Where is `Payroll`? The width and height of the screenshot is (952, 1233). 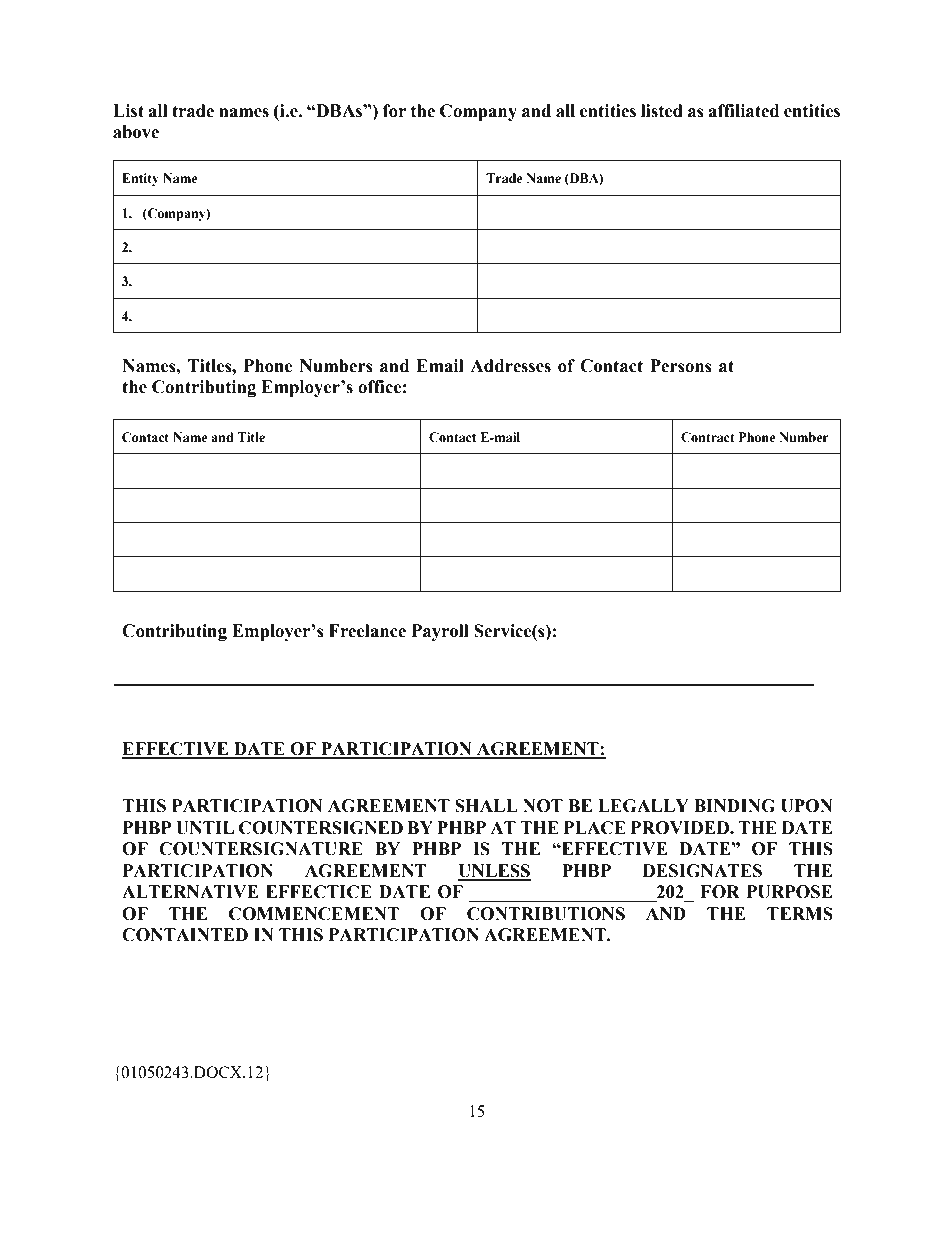 Payroll is located at coordinates (440, 632).
